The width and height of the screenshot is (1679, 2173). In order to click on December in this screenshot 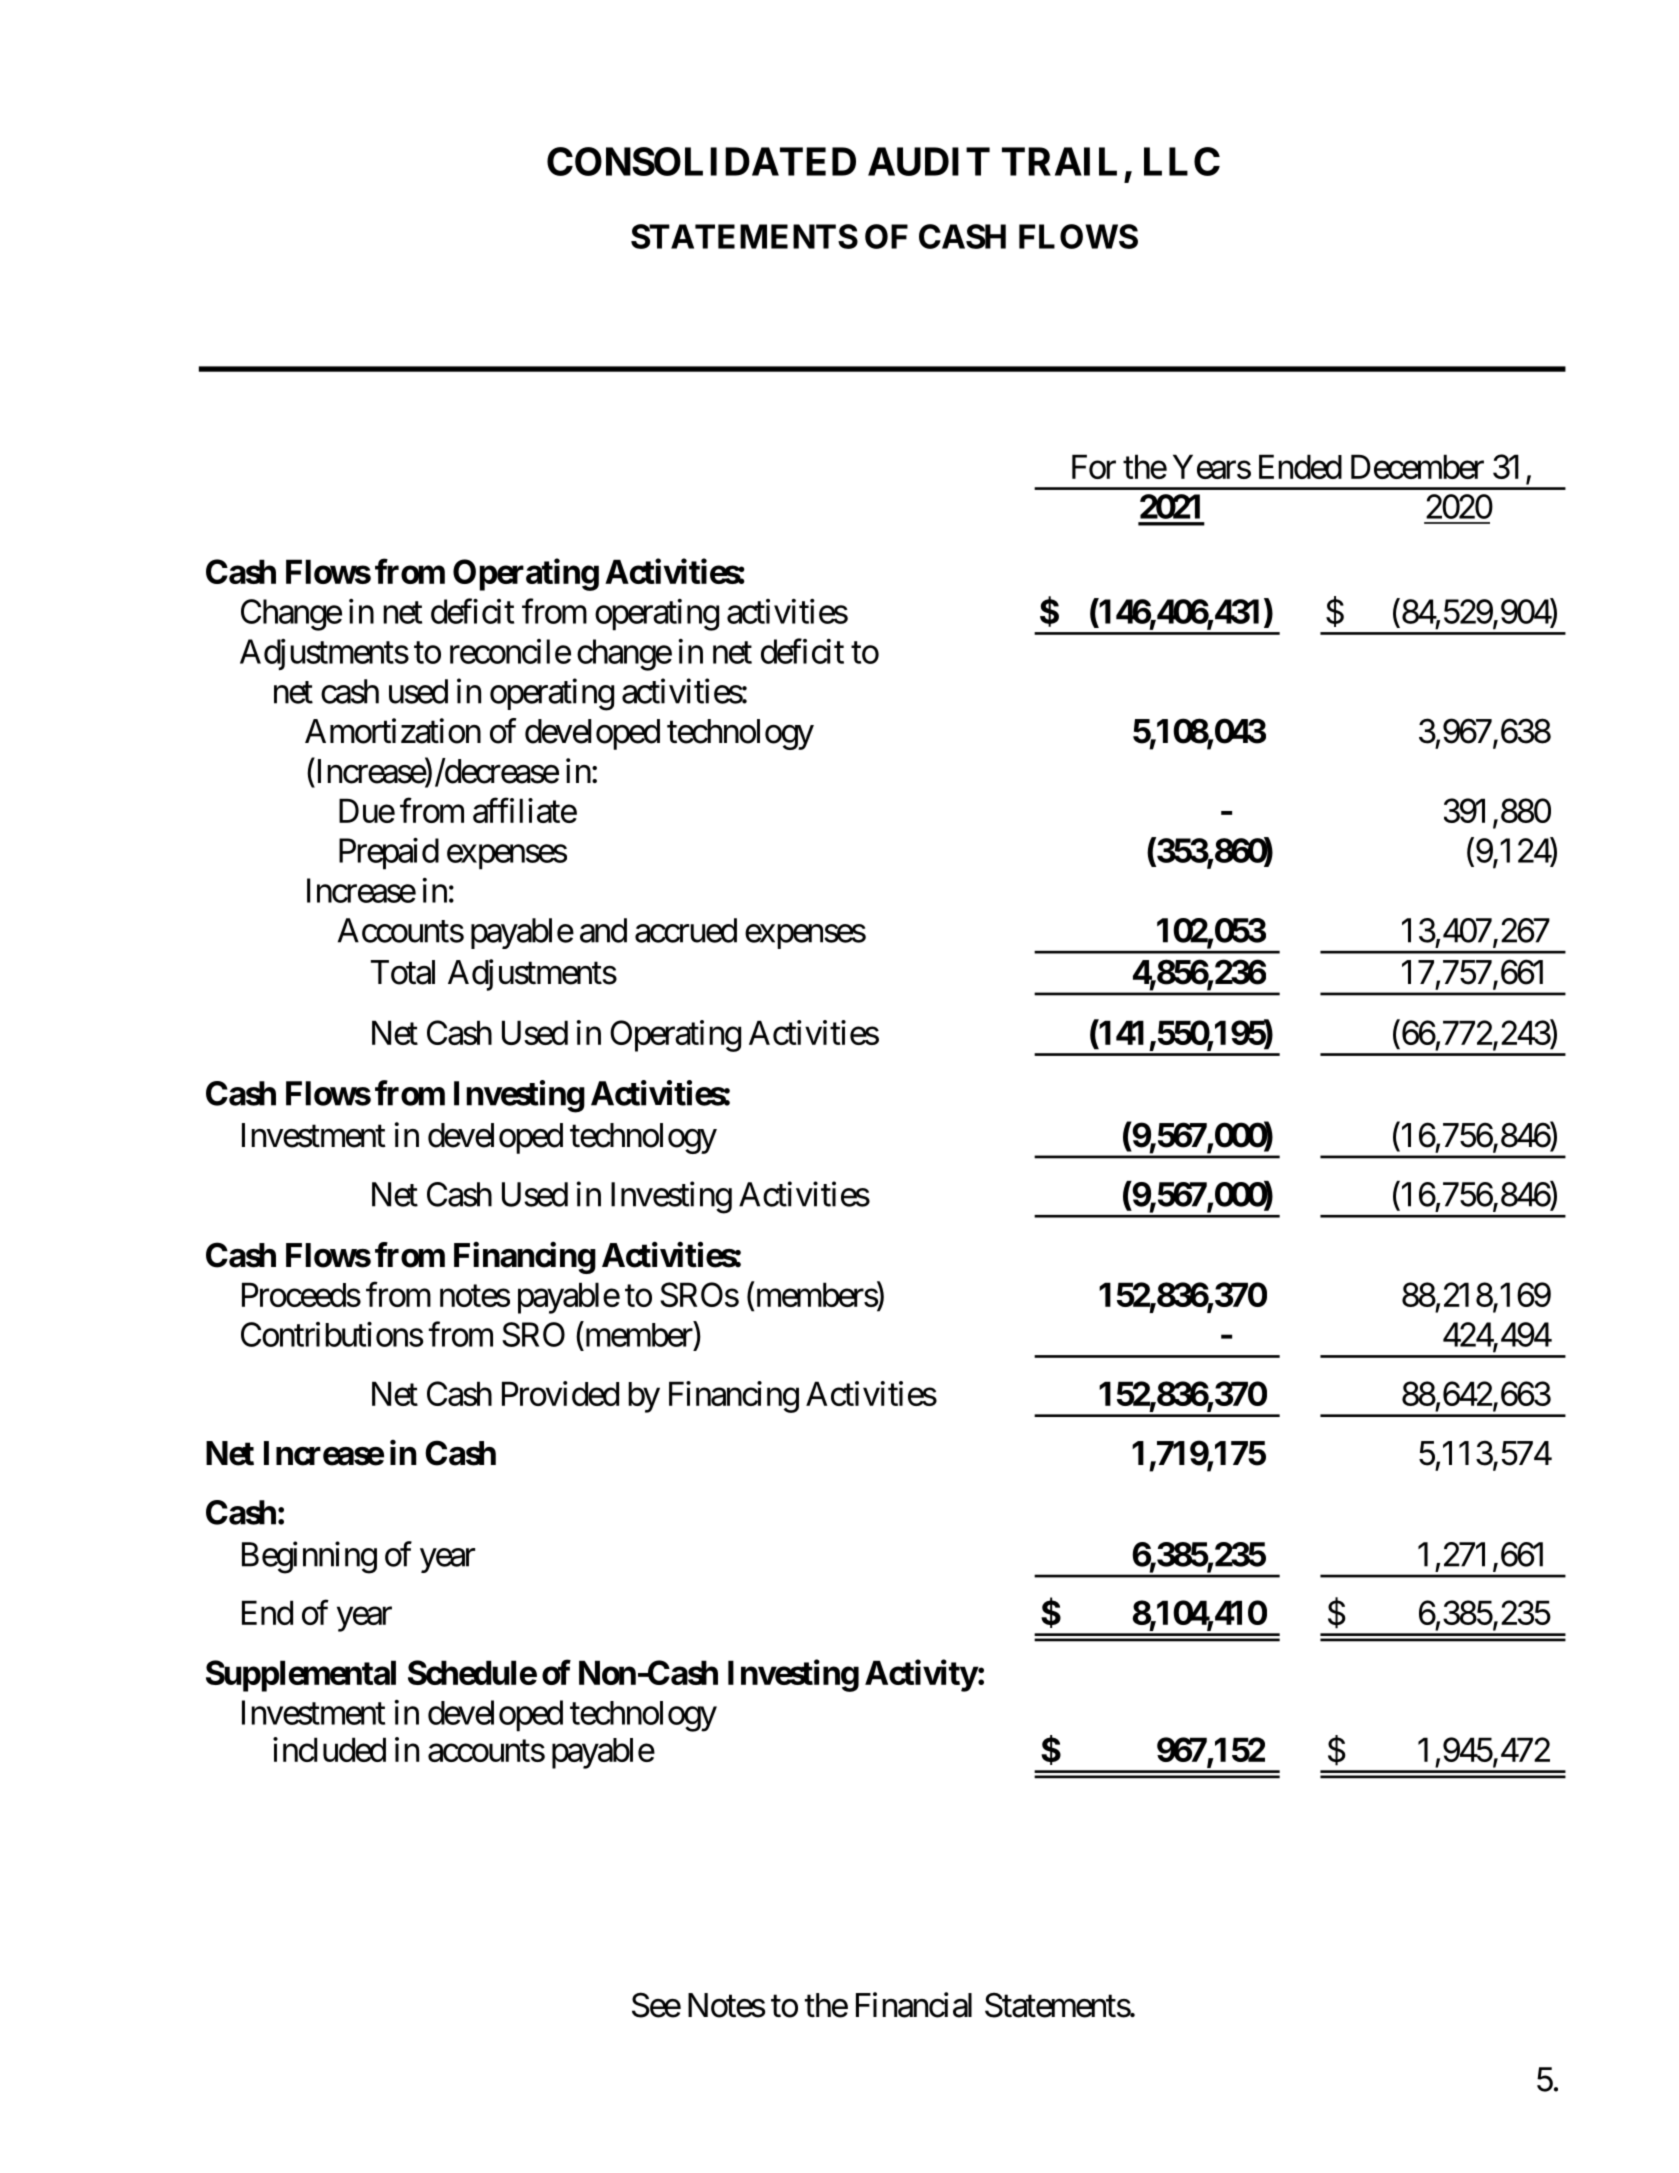, I will do `click(1417, 466)`.
